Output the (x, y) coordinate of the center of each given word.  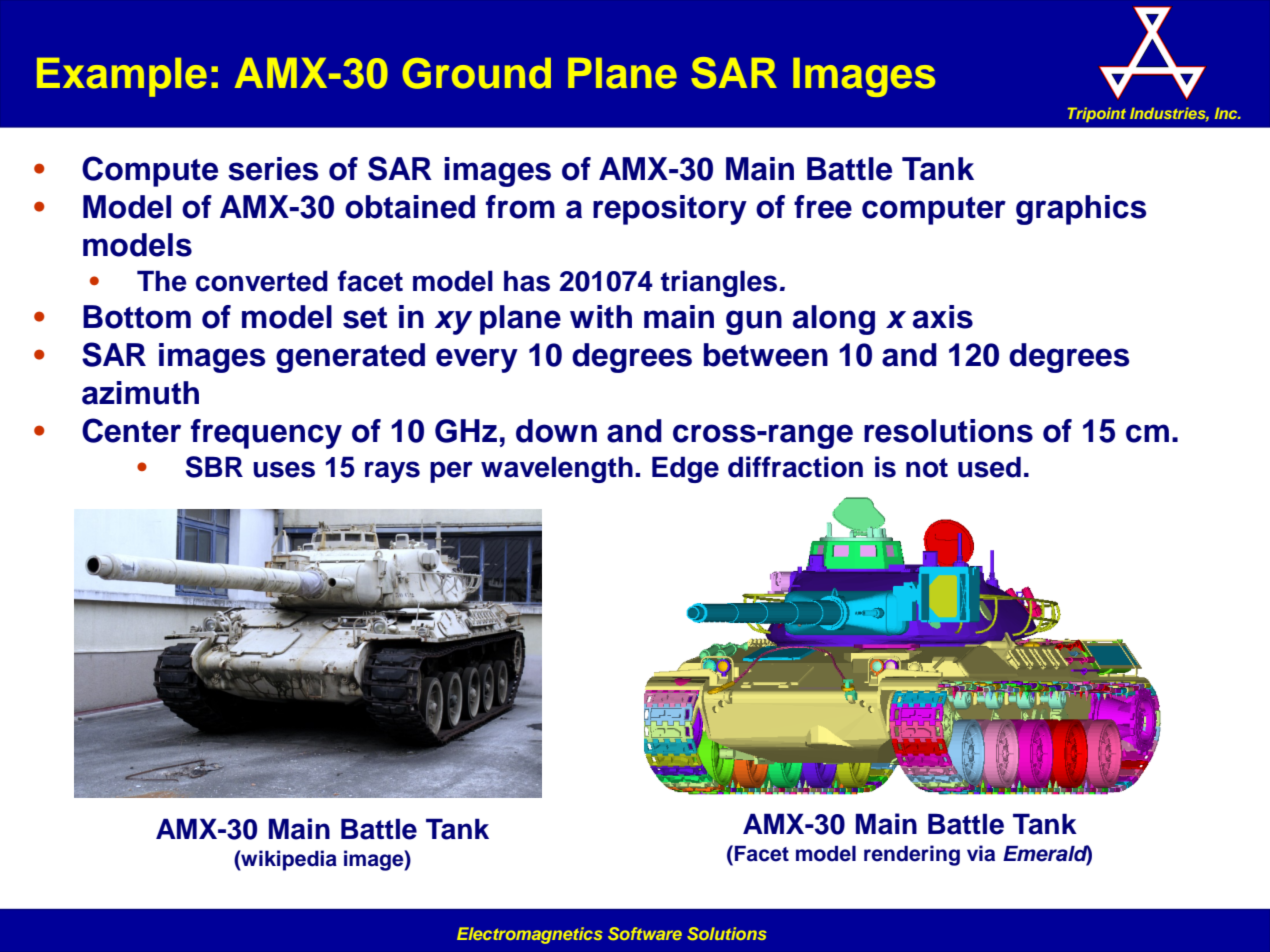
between (766, 355)
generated (350, 358)
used (989, 467)
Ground (476, 73)
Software (645, 933)
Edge (685, 469)
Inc (1227, 113)
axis (943, 317)
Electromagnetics (530, 935)
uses (284, 469)
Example (122, 77)
